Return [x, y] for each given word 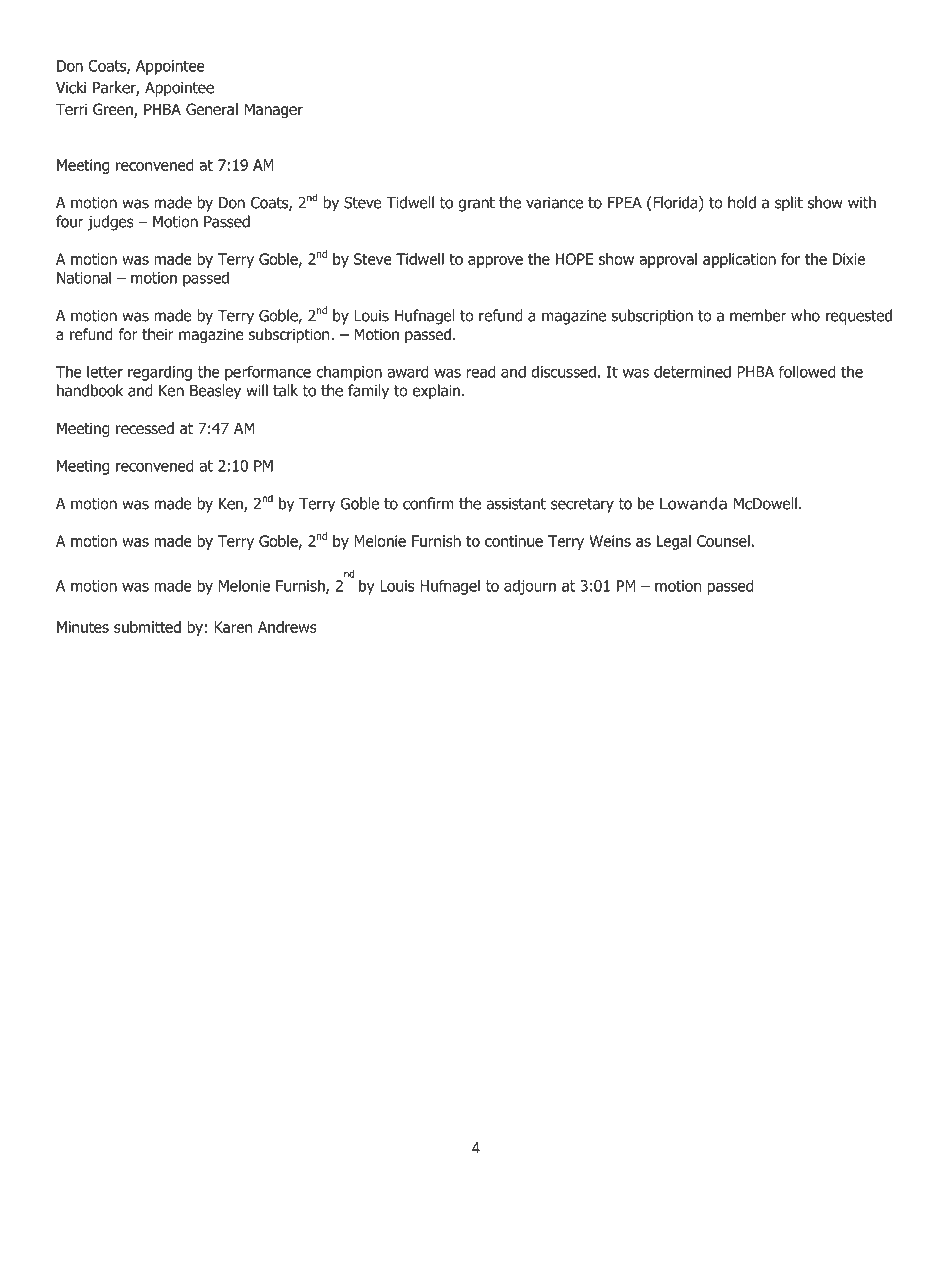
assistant [516, 504]
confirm [428, 503]
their [158, 334]
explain [436, 392]
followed [807, 371]
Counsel [723, 541]
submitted [147, 627]
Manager [274, 110]
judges [111, 223]
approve [495, 262]
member [758, 315]
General [212, 109]
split [789, 204]
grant [476, 204]
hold [742, 202]
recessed [145, 428]
